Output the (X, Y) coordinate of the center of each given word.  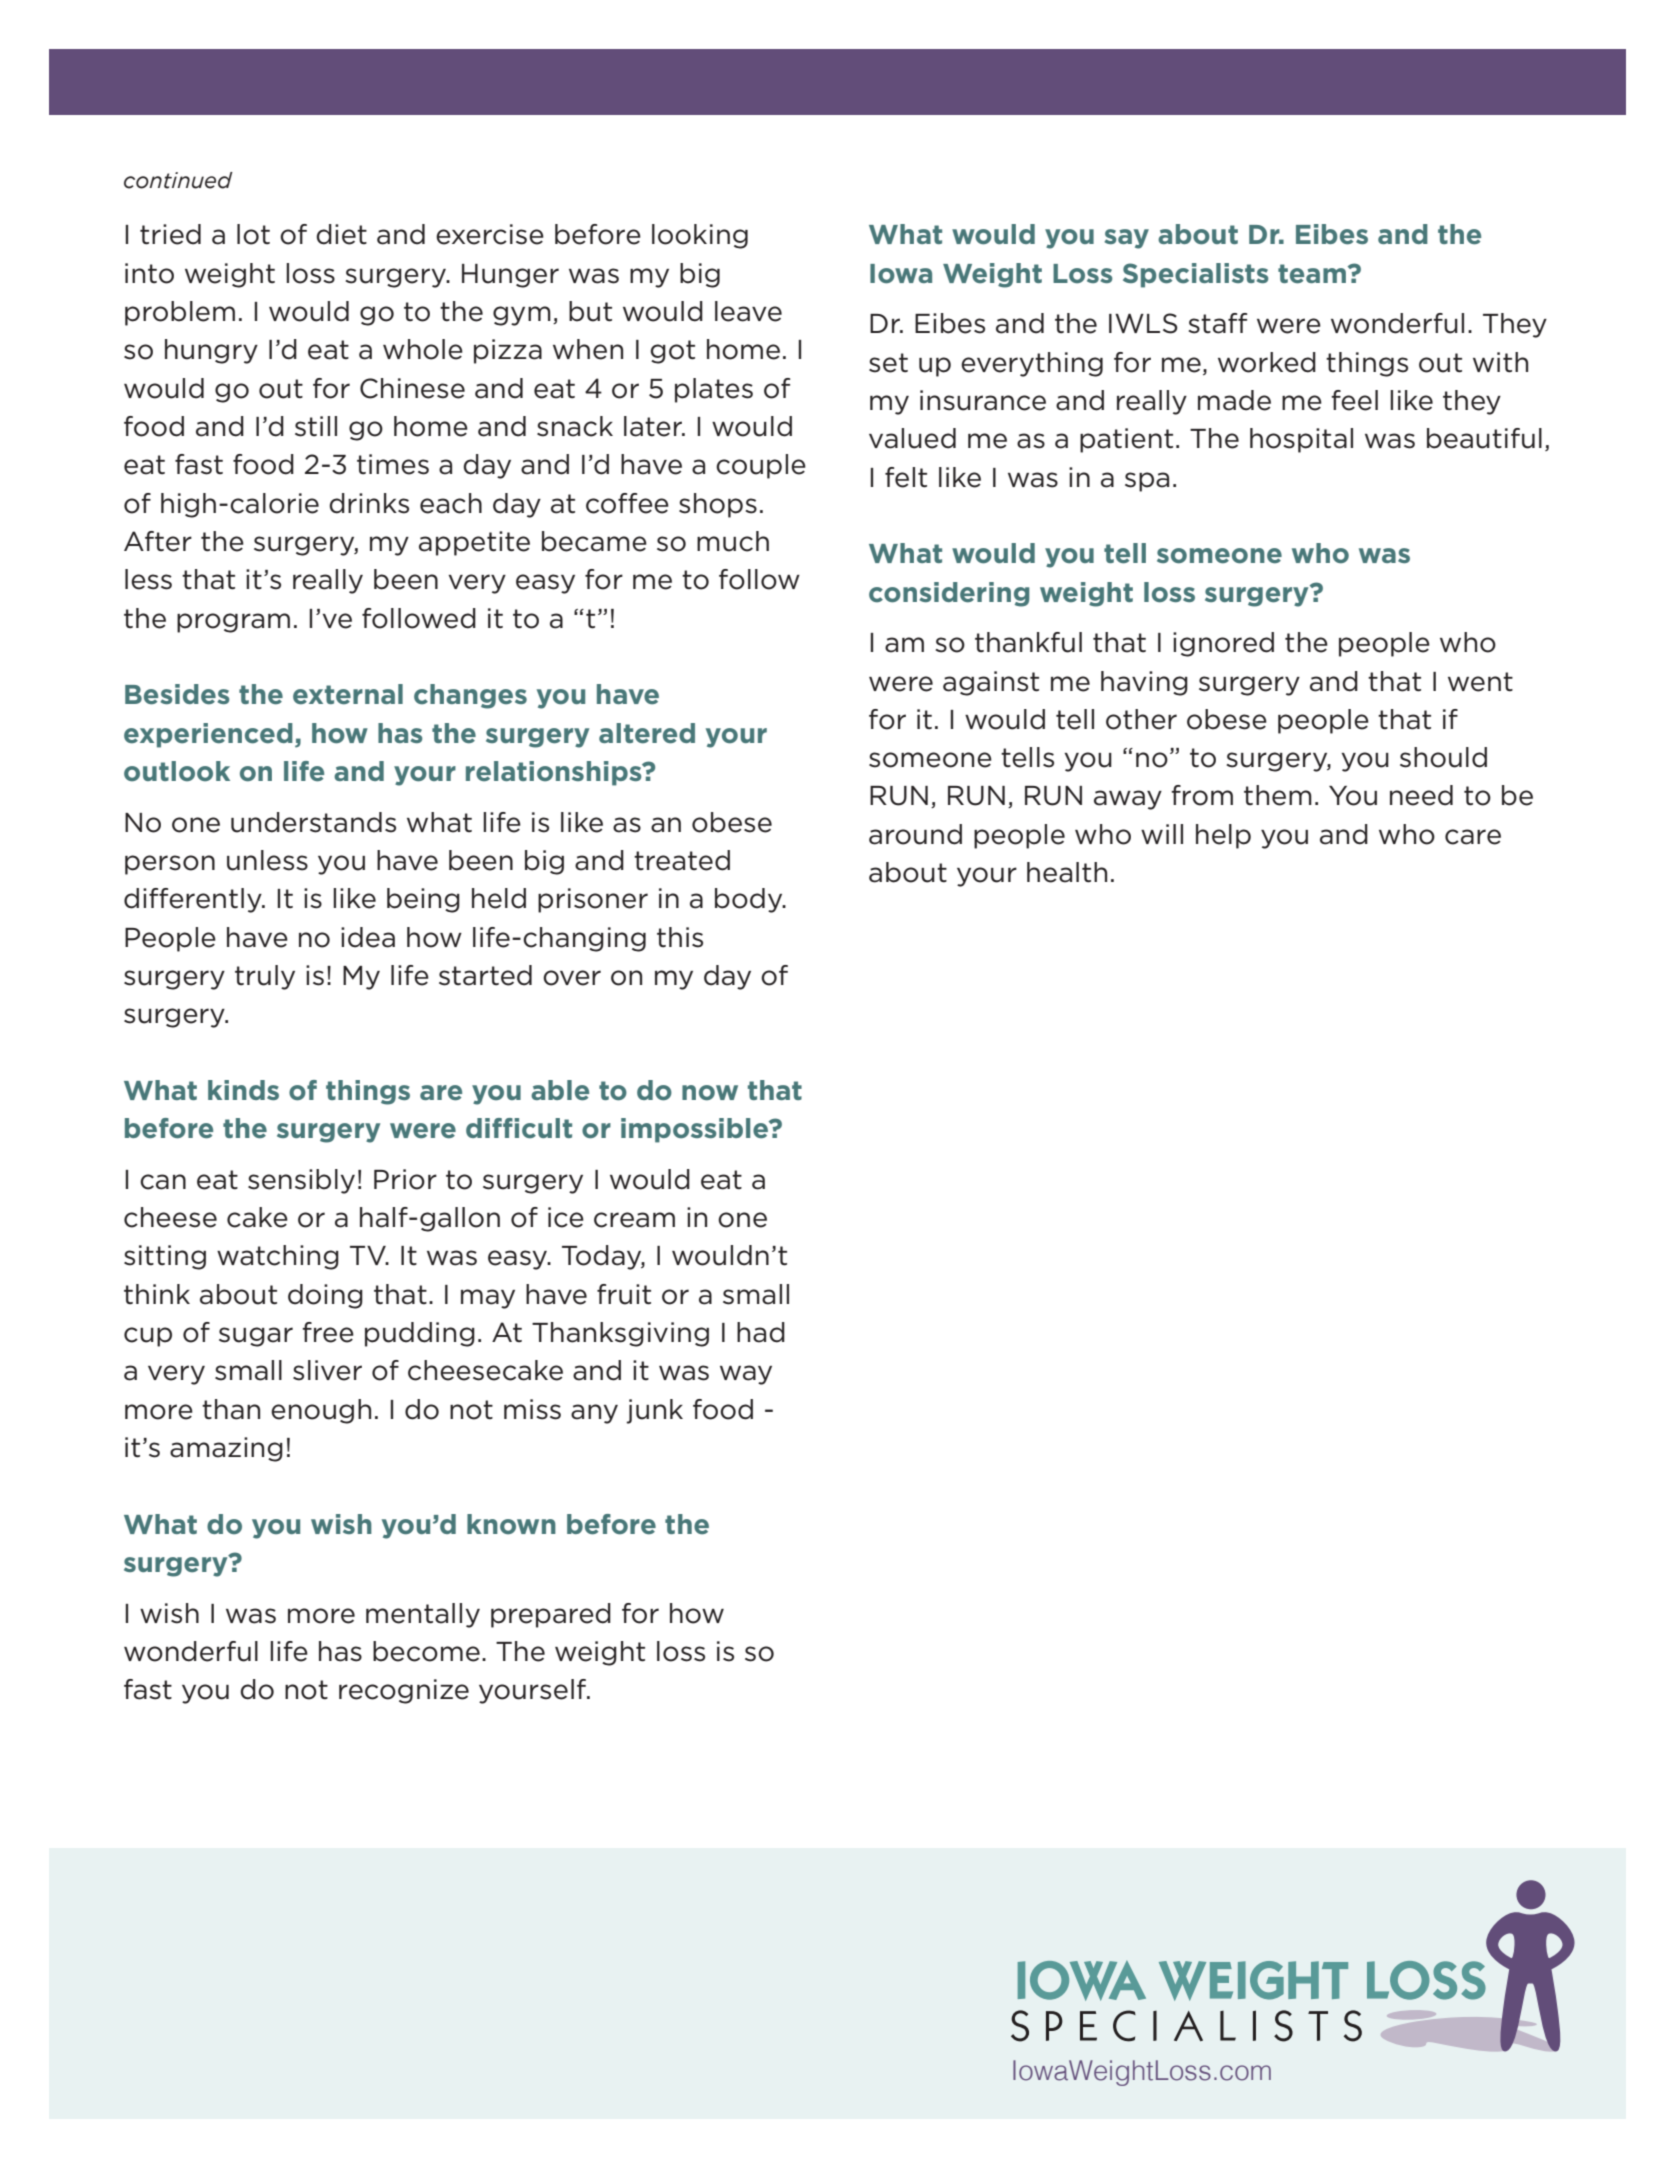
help (1223, 836)
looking (700, 236)
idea (368, 937)
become (426, 1651)
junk (654, 1411)
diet (342, 234)
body (750, 900)
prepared (551, 1615)
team (1313, 274)
